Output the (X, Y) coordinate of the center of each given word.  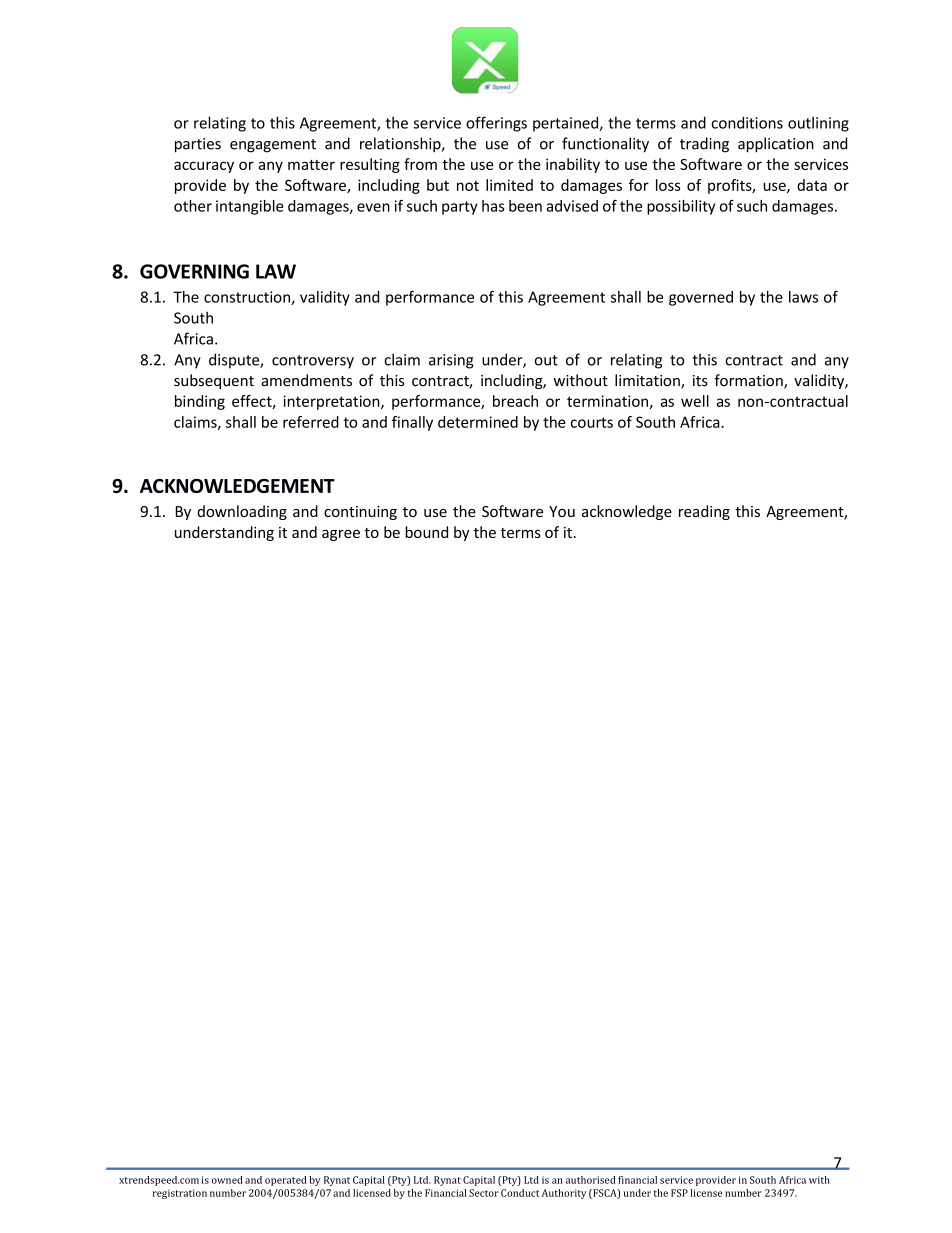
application (776, 145)
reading (704, 512)
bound (426, 532)
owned (227, 1180)
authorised (591, 1180)
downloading (242, 512)
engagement (273, 146)
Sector (484, 1193)
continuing (360, 513)
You (562, 511)
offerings (496, 124)
